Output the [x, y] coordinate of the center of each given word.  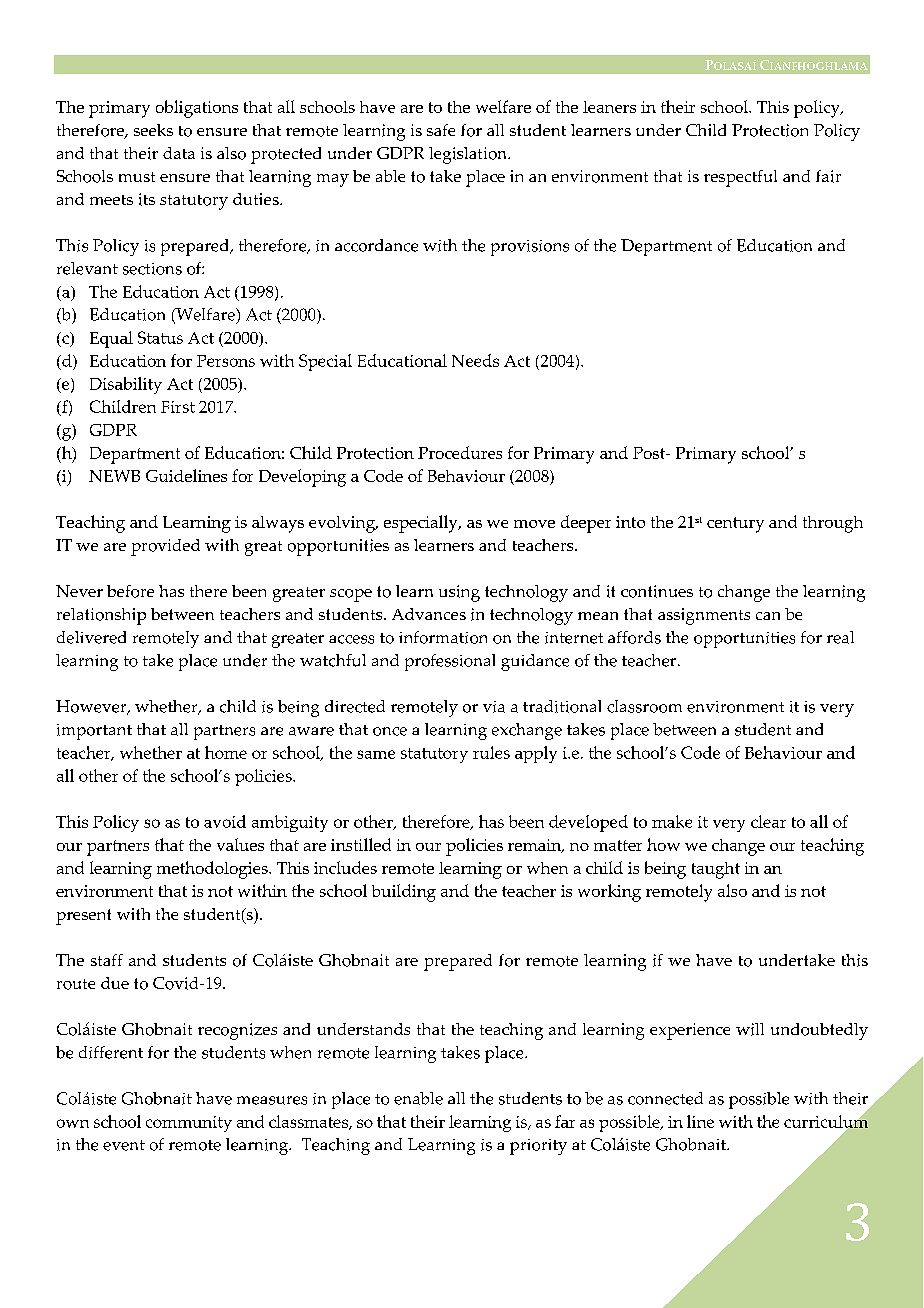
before [130, 591]
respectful [740, 178]
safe [441, 130]
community [189, 1124]
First [178, 407]
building [404, 893]
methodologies [213, 870]
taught [716, 870]
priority [538, 1147]
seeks [153, 130]
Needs [475, 360]
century [735, 525]
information [443, 637]
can [768, 616]
